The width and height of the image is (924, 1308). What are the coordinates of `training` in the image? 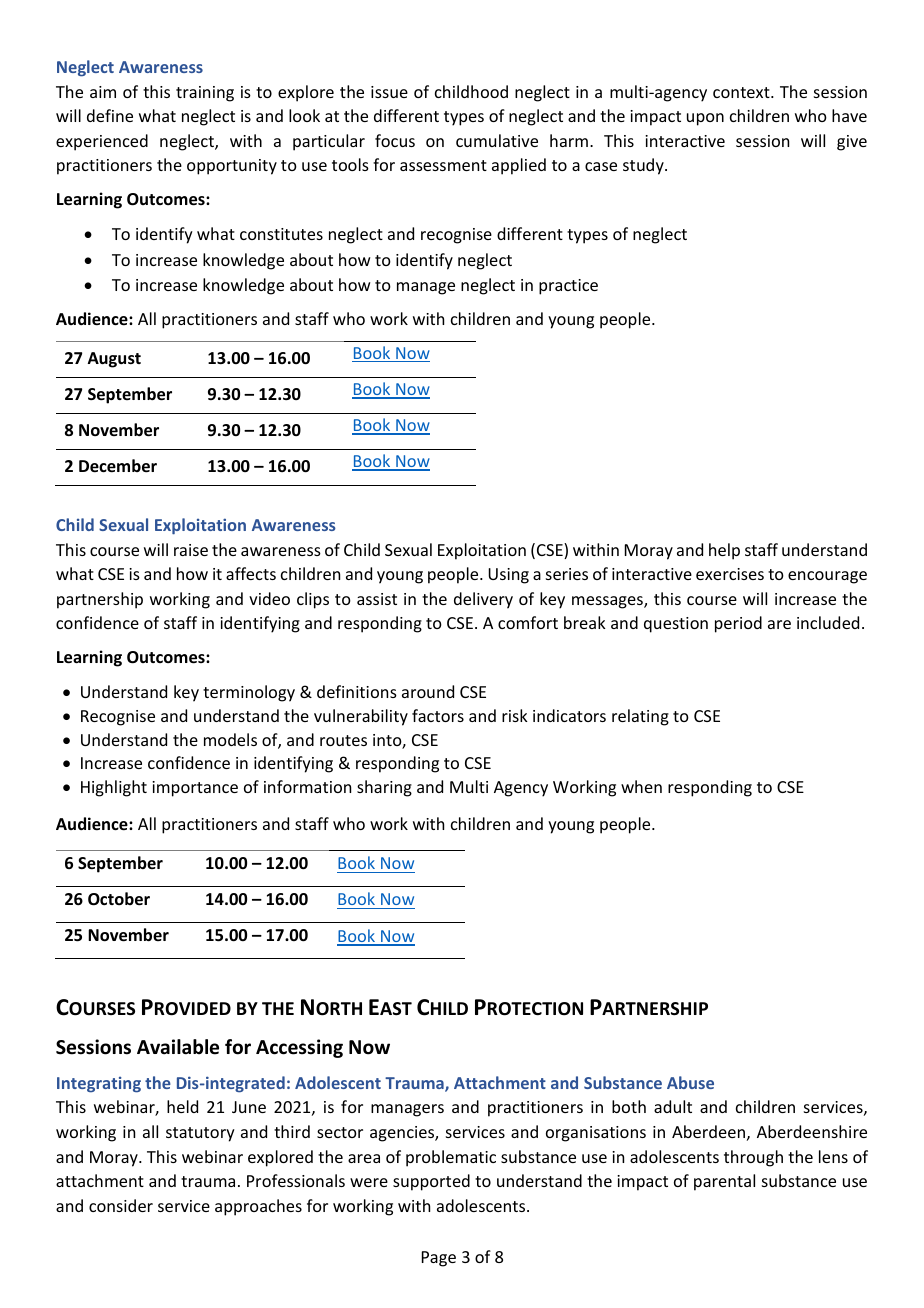 It's located at (205, 94).
